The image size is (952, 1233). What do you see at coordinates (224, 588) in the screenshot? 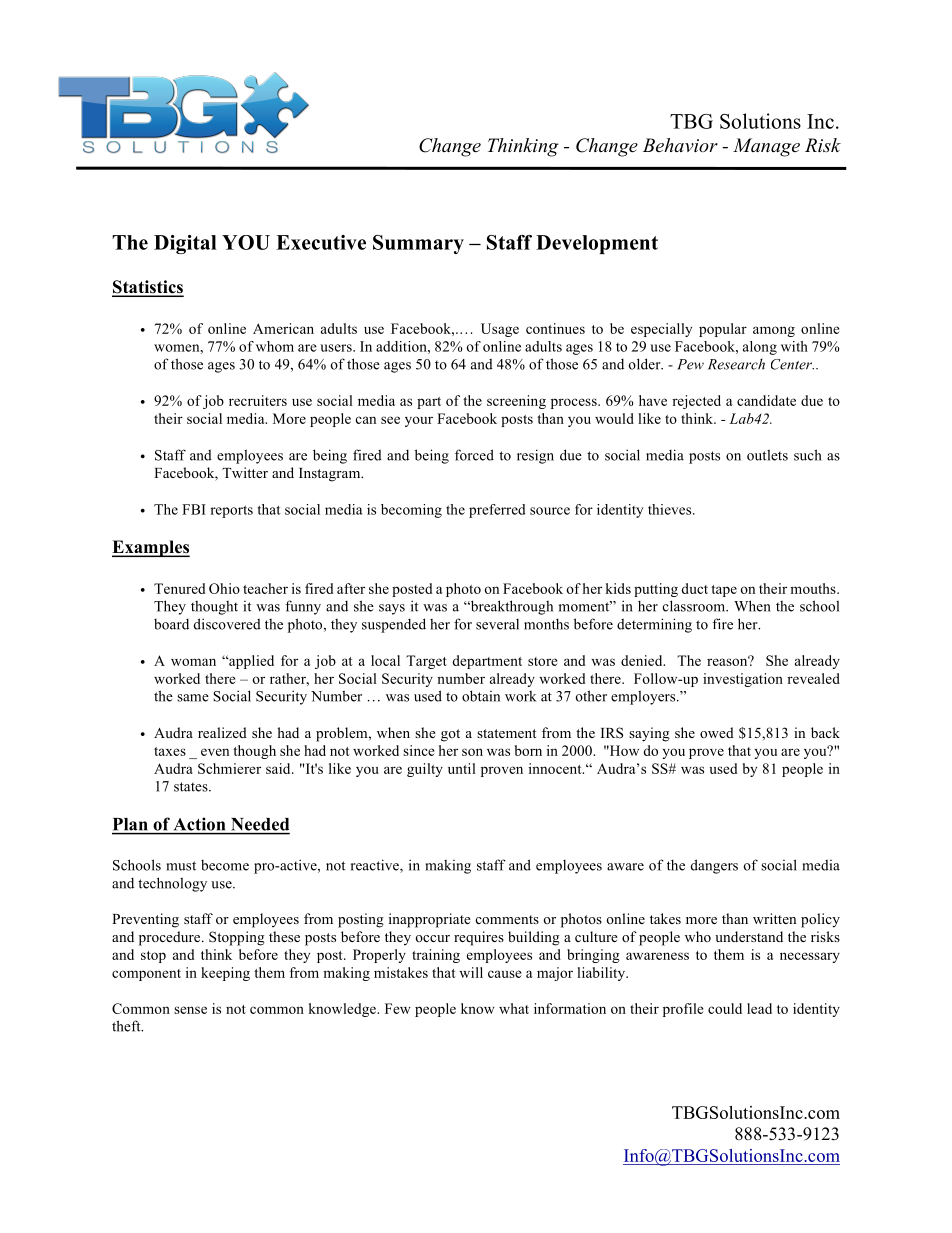
I see `Ohio` at bounding box center [224, 588].
